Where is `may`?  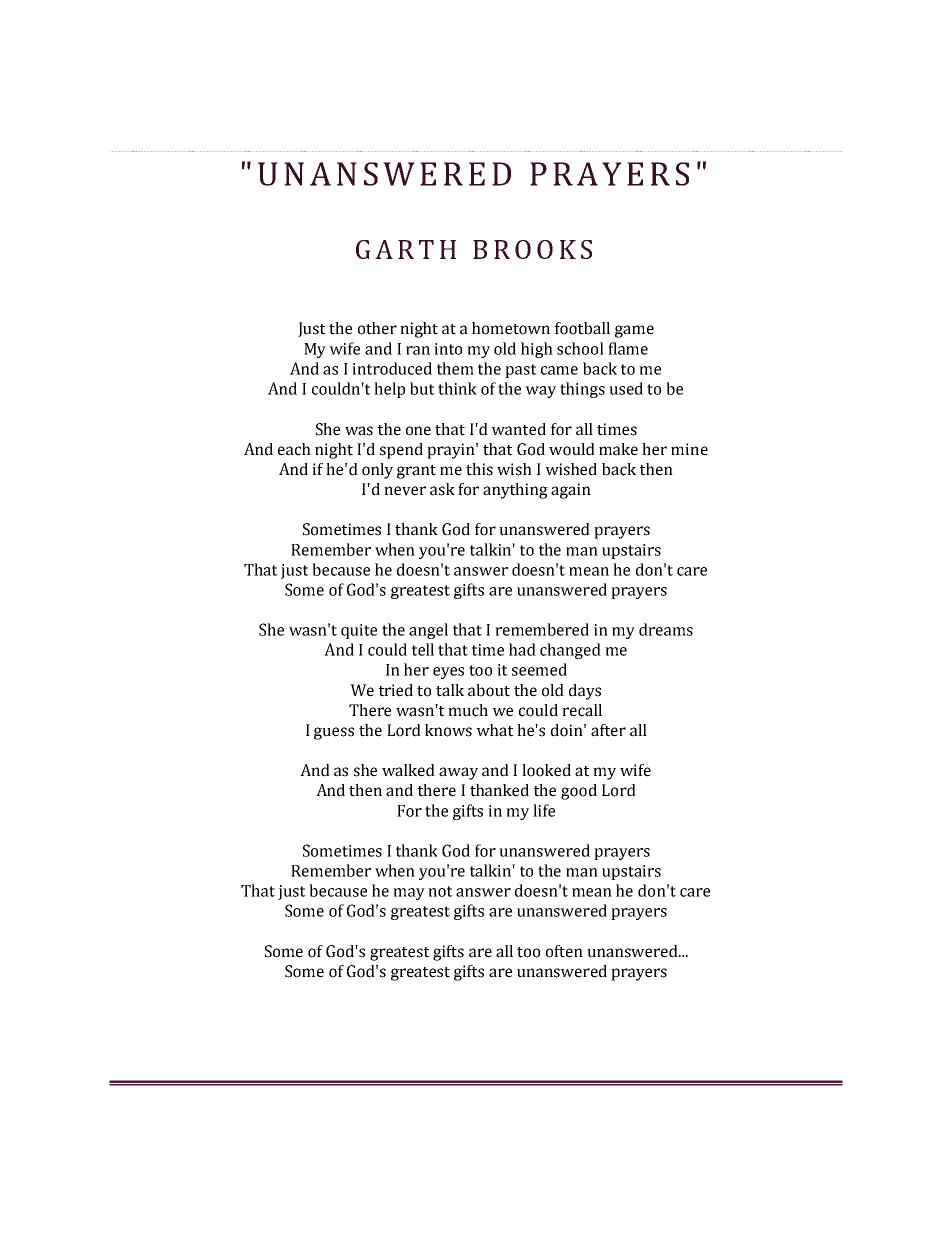
may is located at coordinates (409, 894).
